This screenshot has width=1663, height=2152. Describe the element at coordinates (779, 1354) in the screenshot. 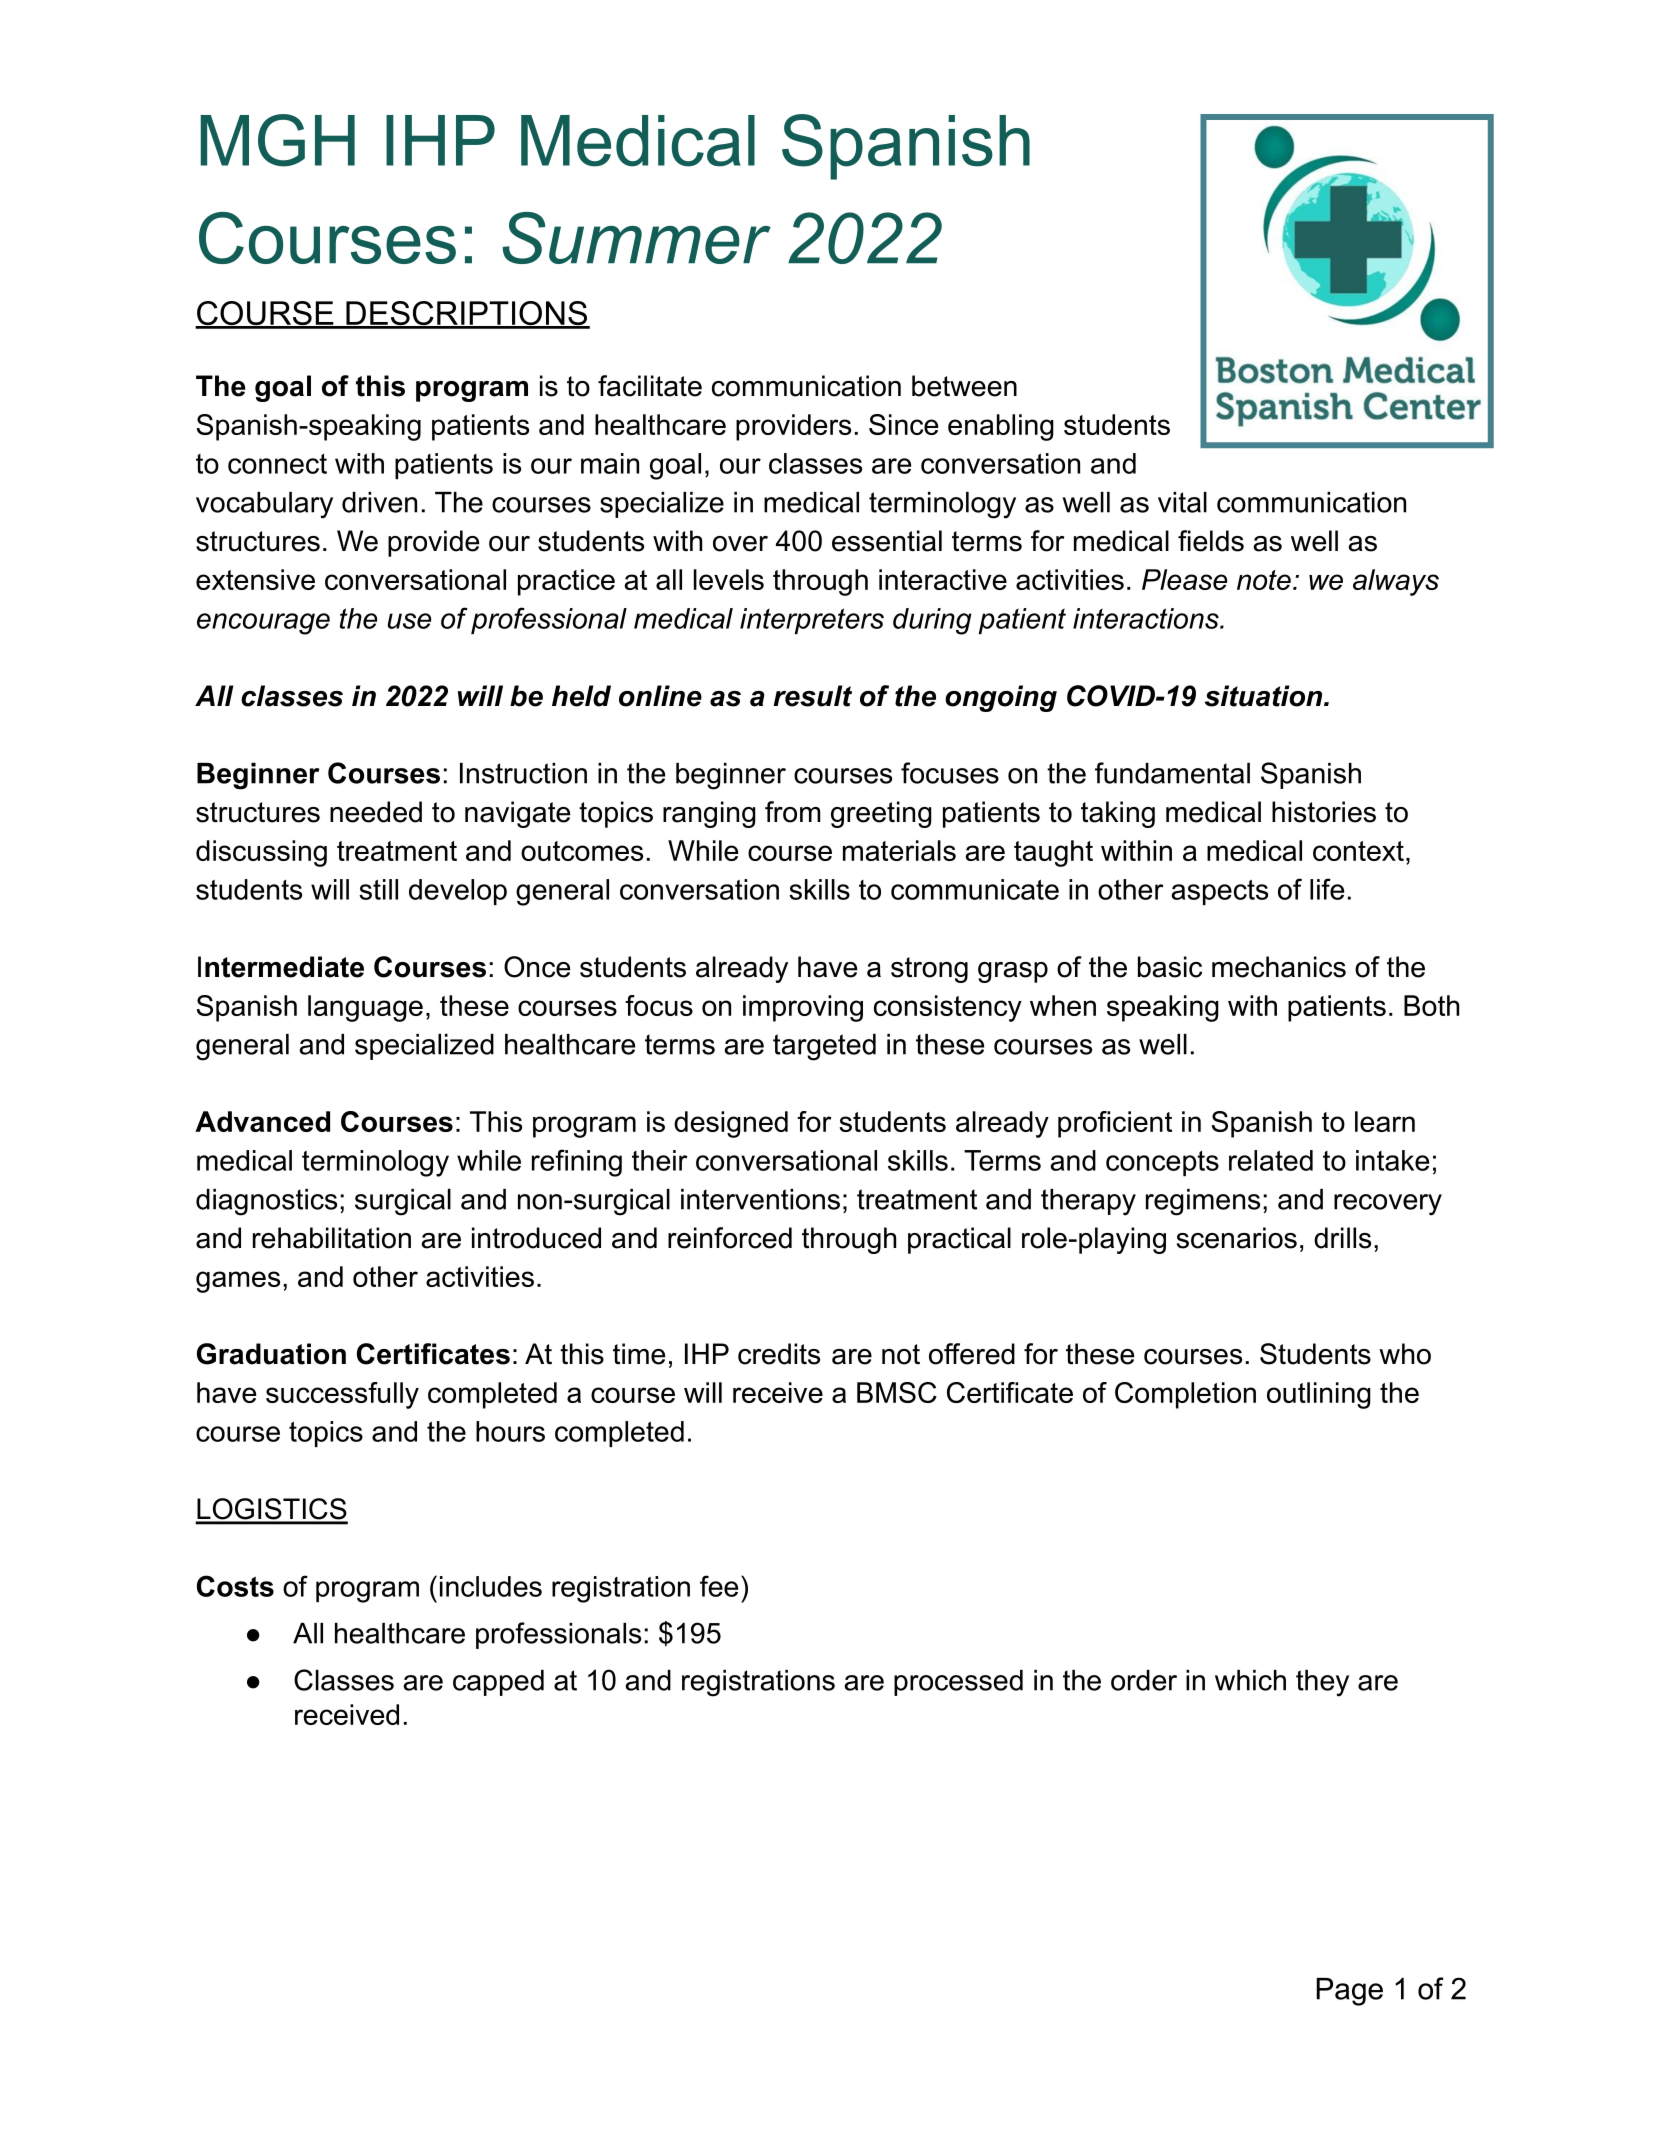

I see `credits` at that location.
